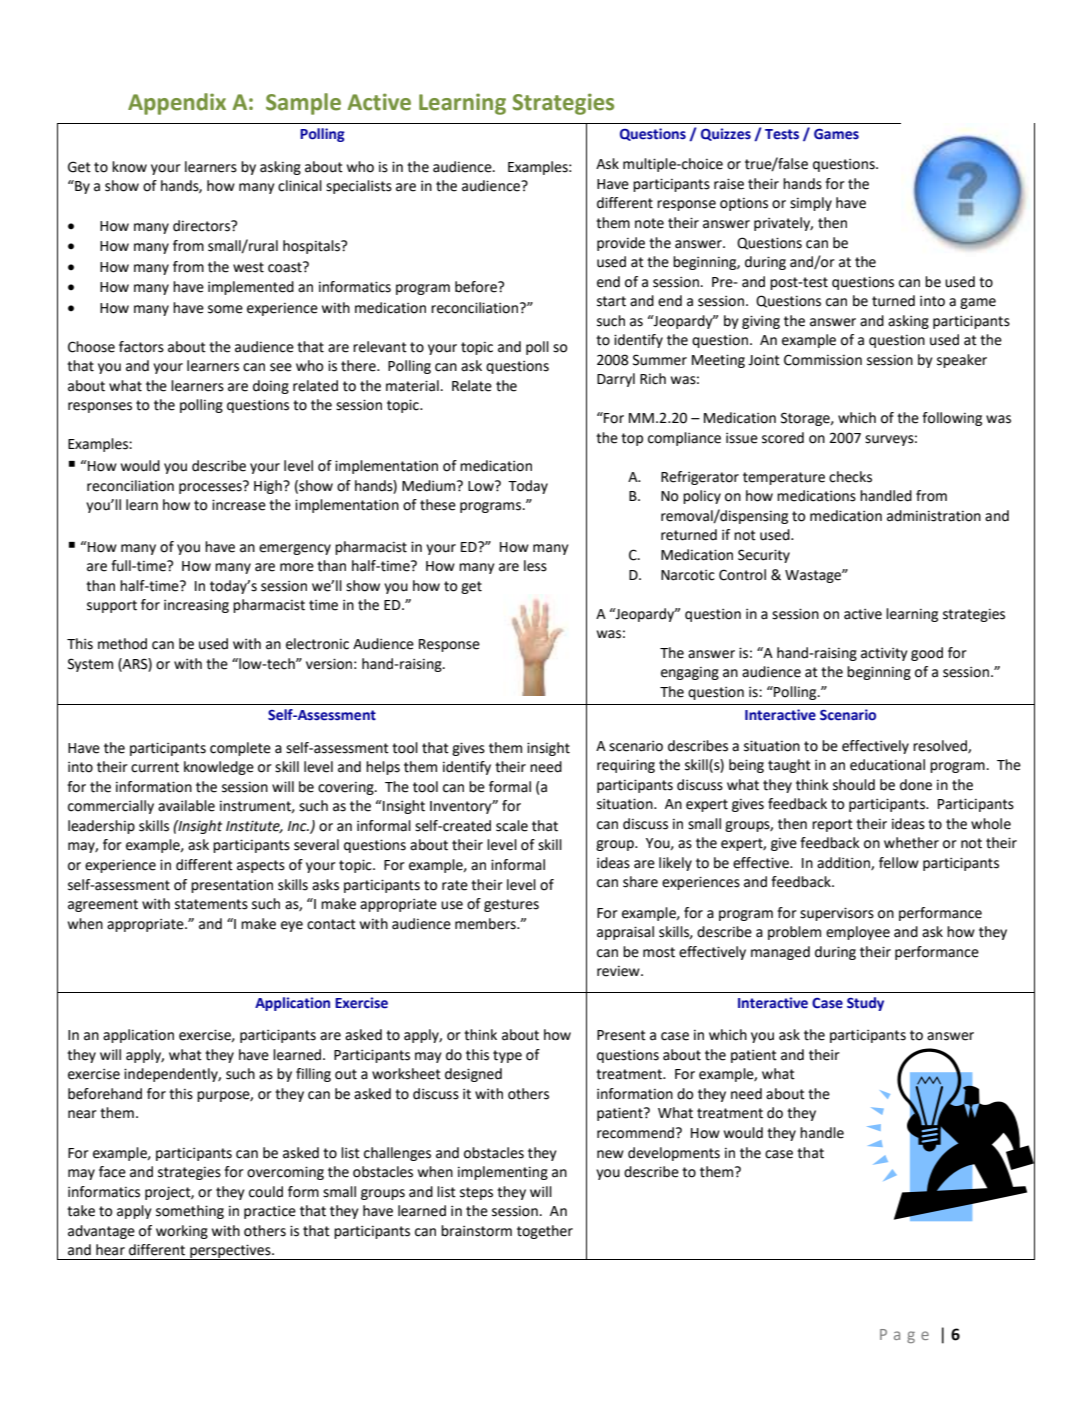  I want to click on Darryl, so click(616, 380).
